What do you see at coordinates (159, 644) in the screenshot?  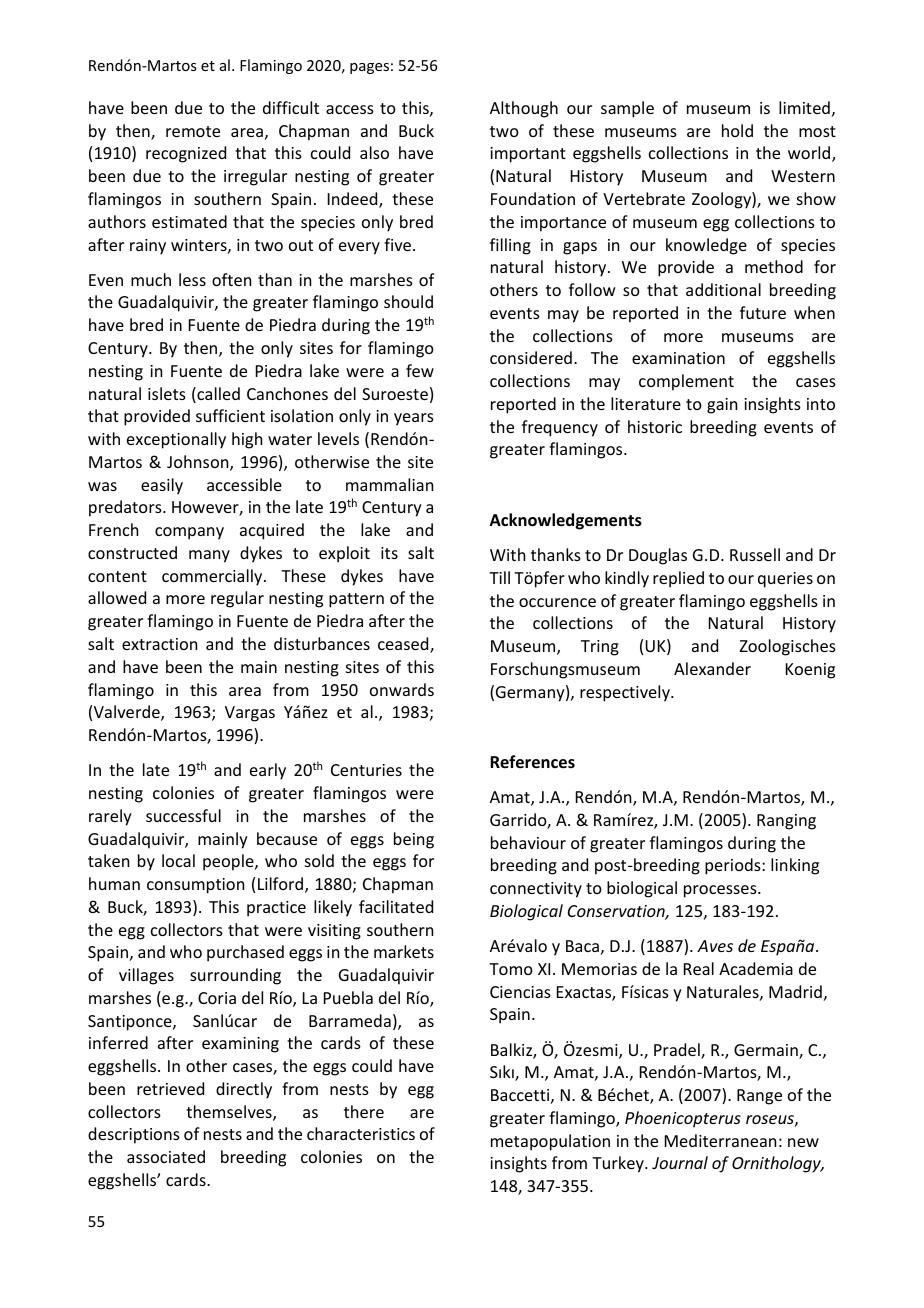 I see `extraction` at bounding box center [159, 644].
